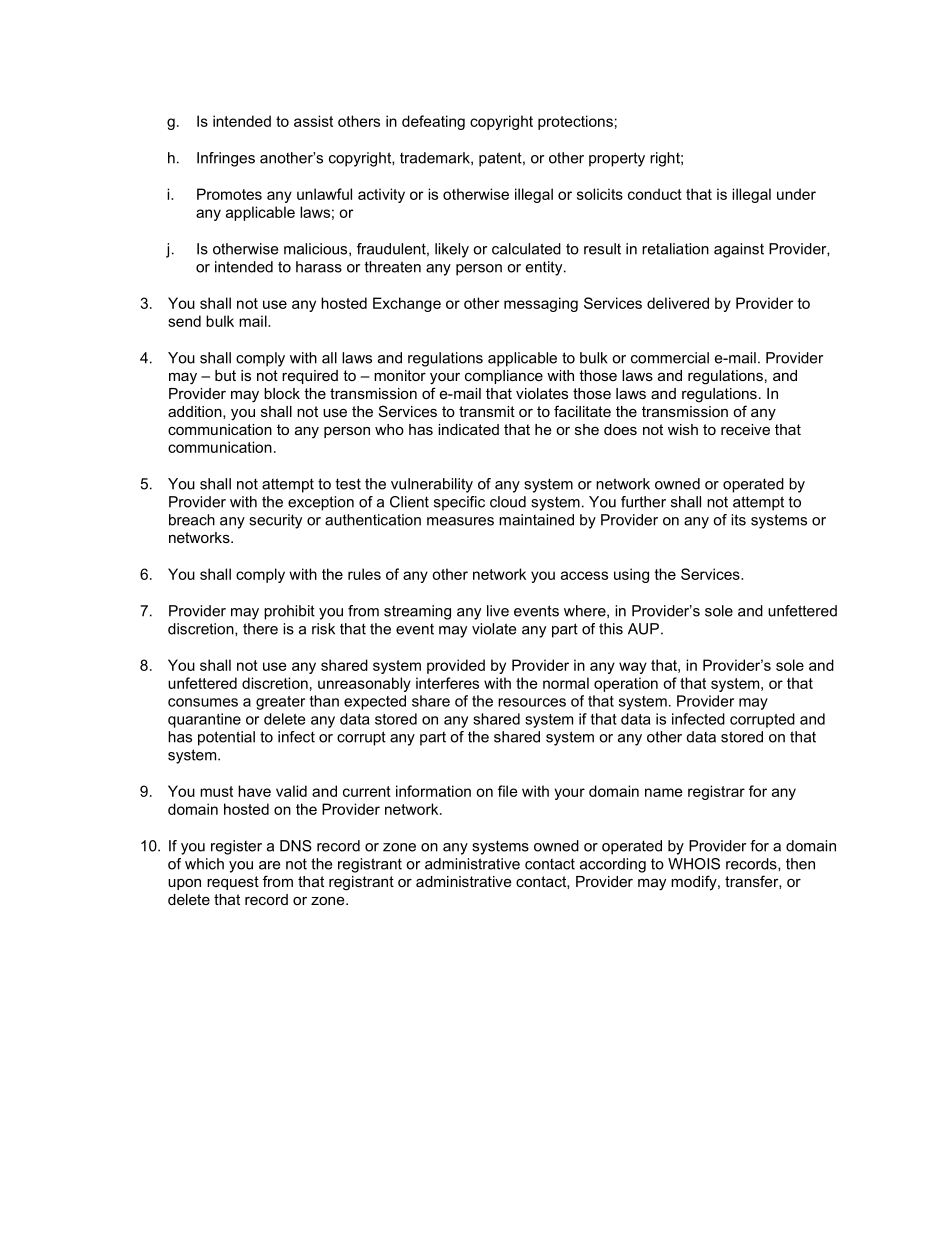 The image size is (952, 1233). What do you see at coordinates (643, 629) in the screenshot?
I see `AUP` at bounding box center [643, 629].
